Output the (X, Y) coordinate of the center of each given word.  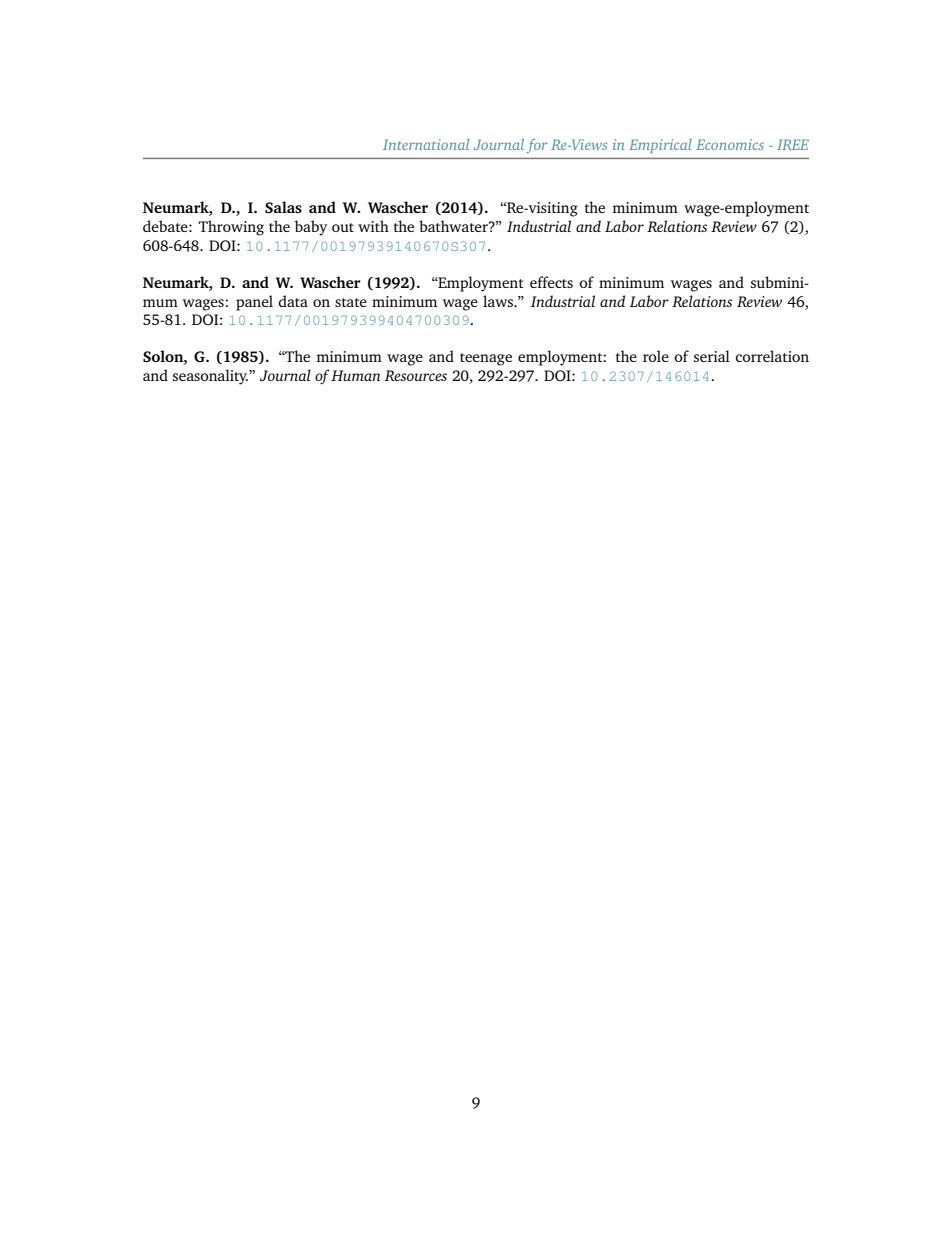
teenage (486, 359)
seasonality (211, 377)
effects (551, 282)
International (426, 144)
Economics (730, 144)
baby (311, 228)
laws (499, 301)
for (537, 146)
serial (712, 356)
